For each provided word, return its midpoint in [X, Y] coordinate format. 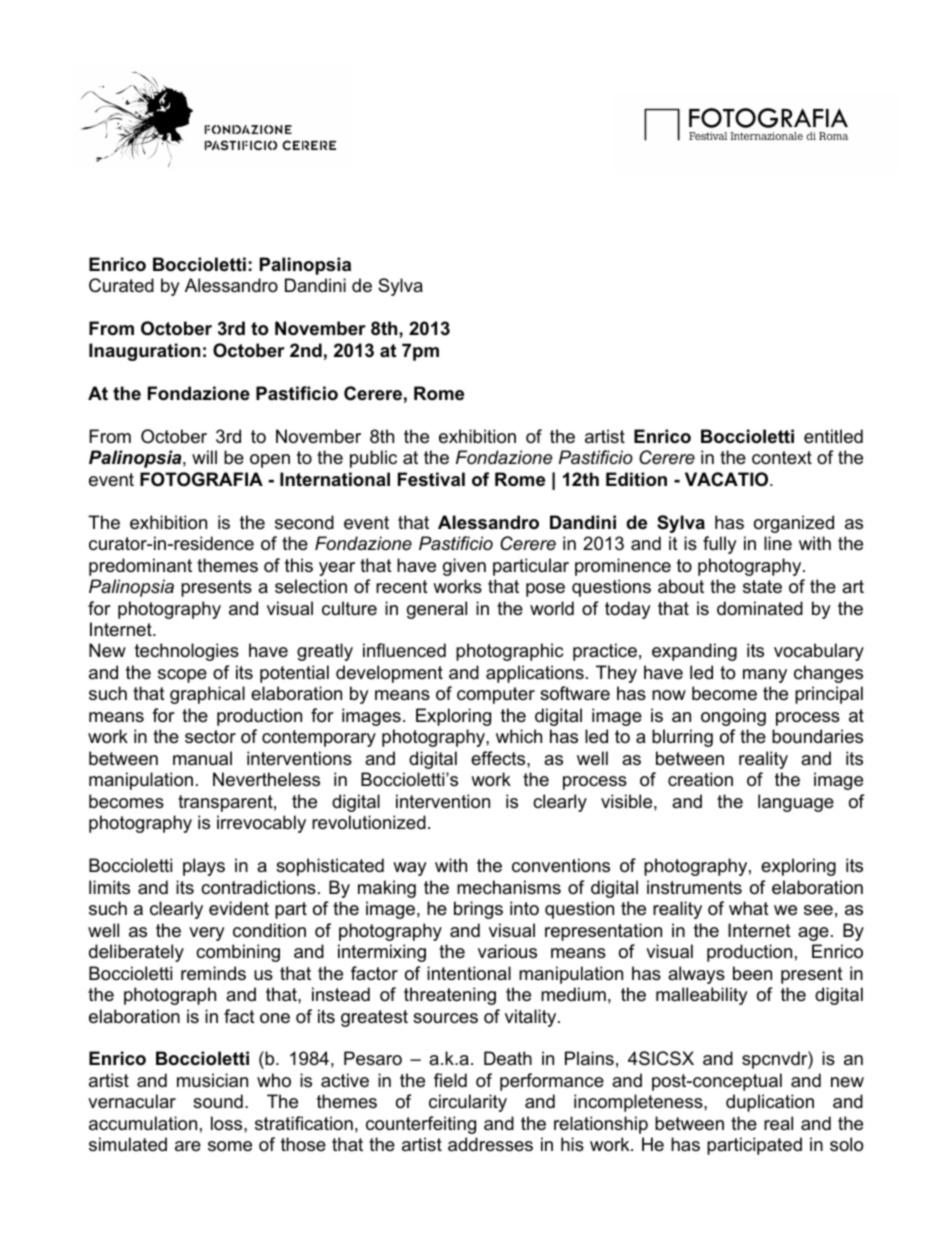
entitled [833, 436]
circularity [468, 1103]
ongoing [733, 717]
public [373, 459]
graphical [207, 695]
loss [228, 1123]
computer [496, 695]
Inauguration [144, 352]
